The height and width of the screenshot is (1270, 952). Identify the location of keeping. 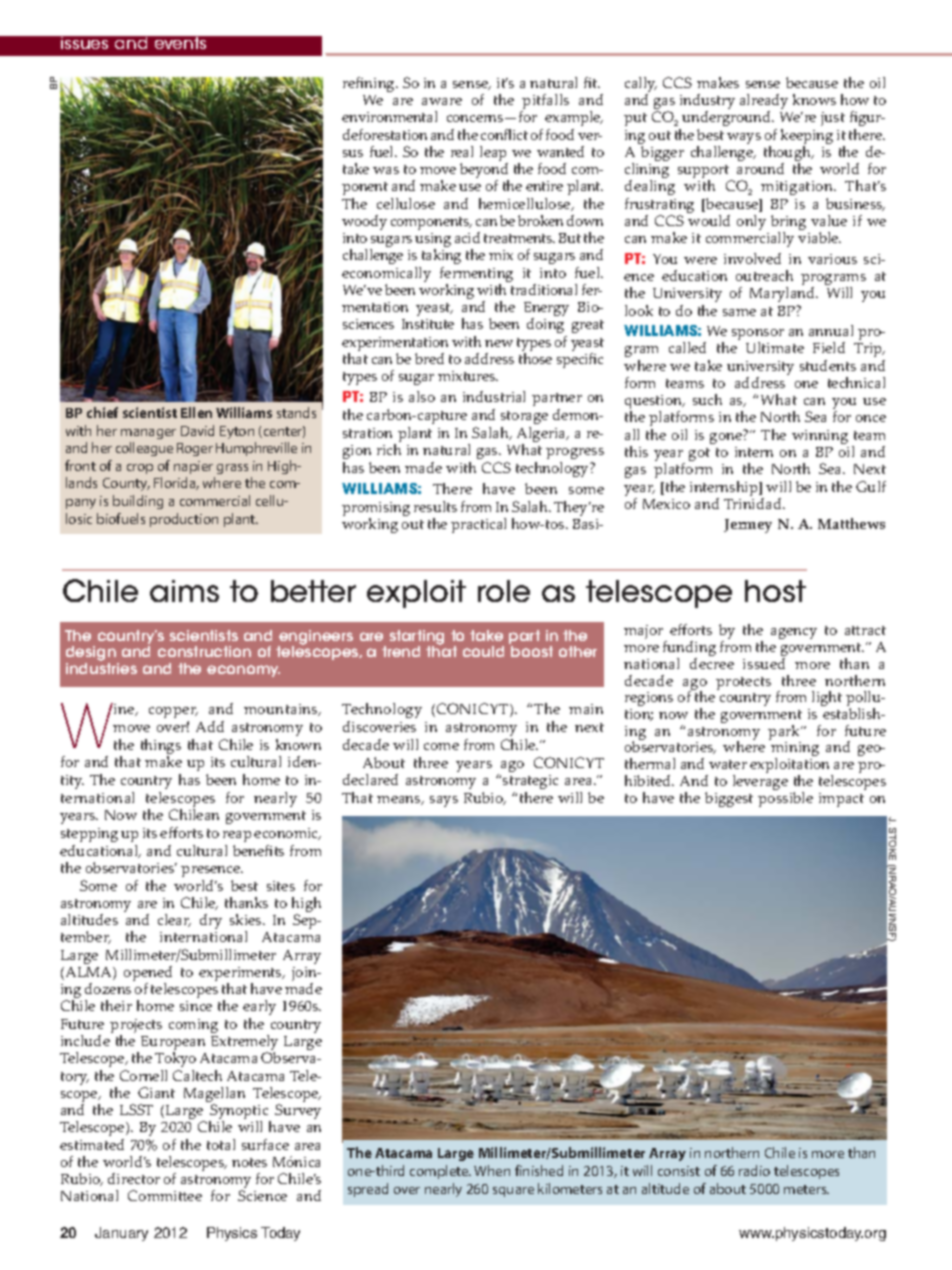
(807, 138).
